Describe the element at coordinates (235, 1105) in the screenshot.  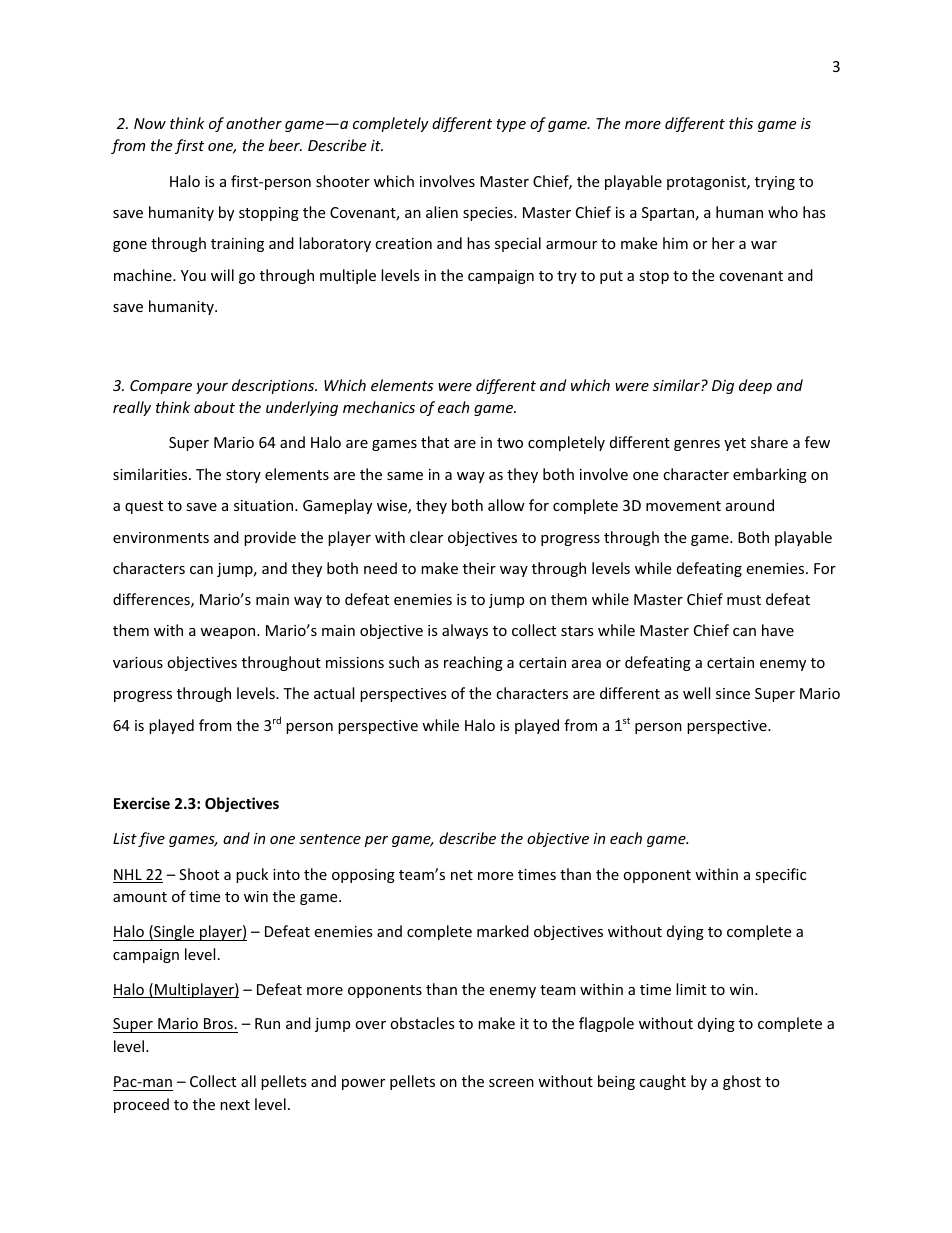
I see `next` at that location.
